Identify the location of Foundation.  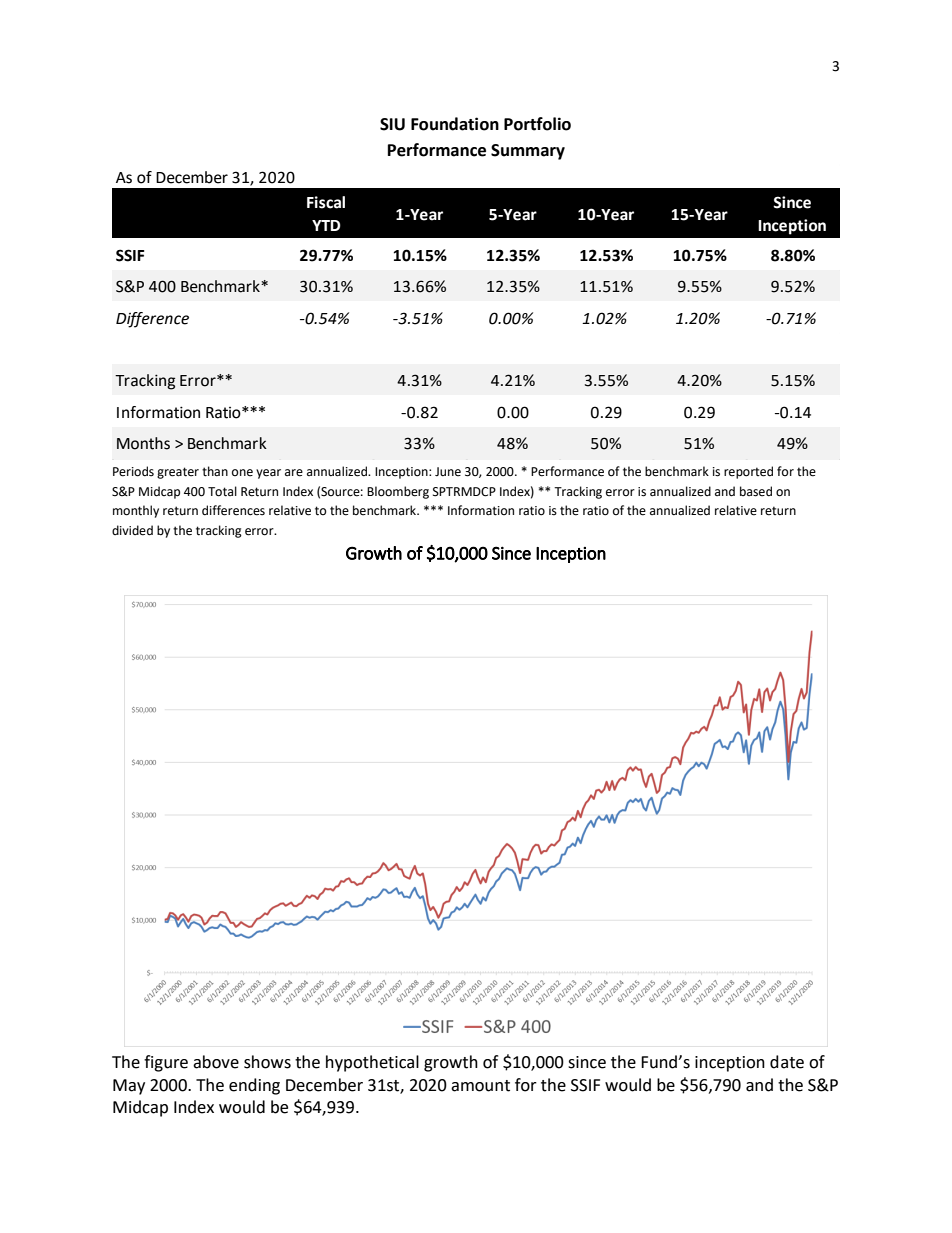
(455, 124).
